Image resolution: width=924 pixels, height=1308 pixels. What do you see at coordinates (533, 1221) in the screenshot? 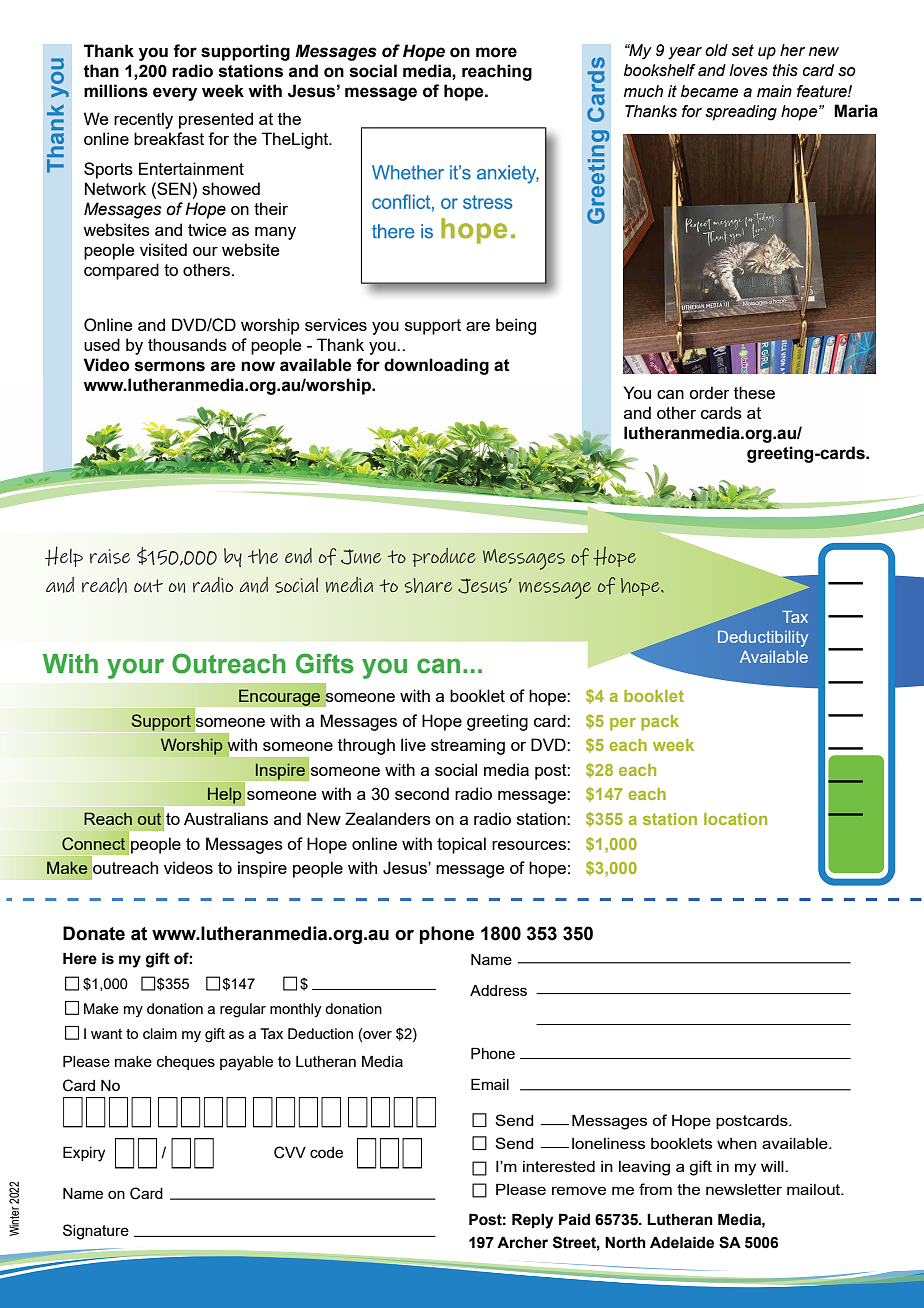
I see `Reply` at bounding box center [533, 1221].
